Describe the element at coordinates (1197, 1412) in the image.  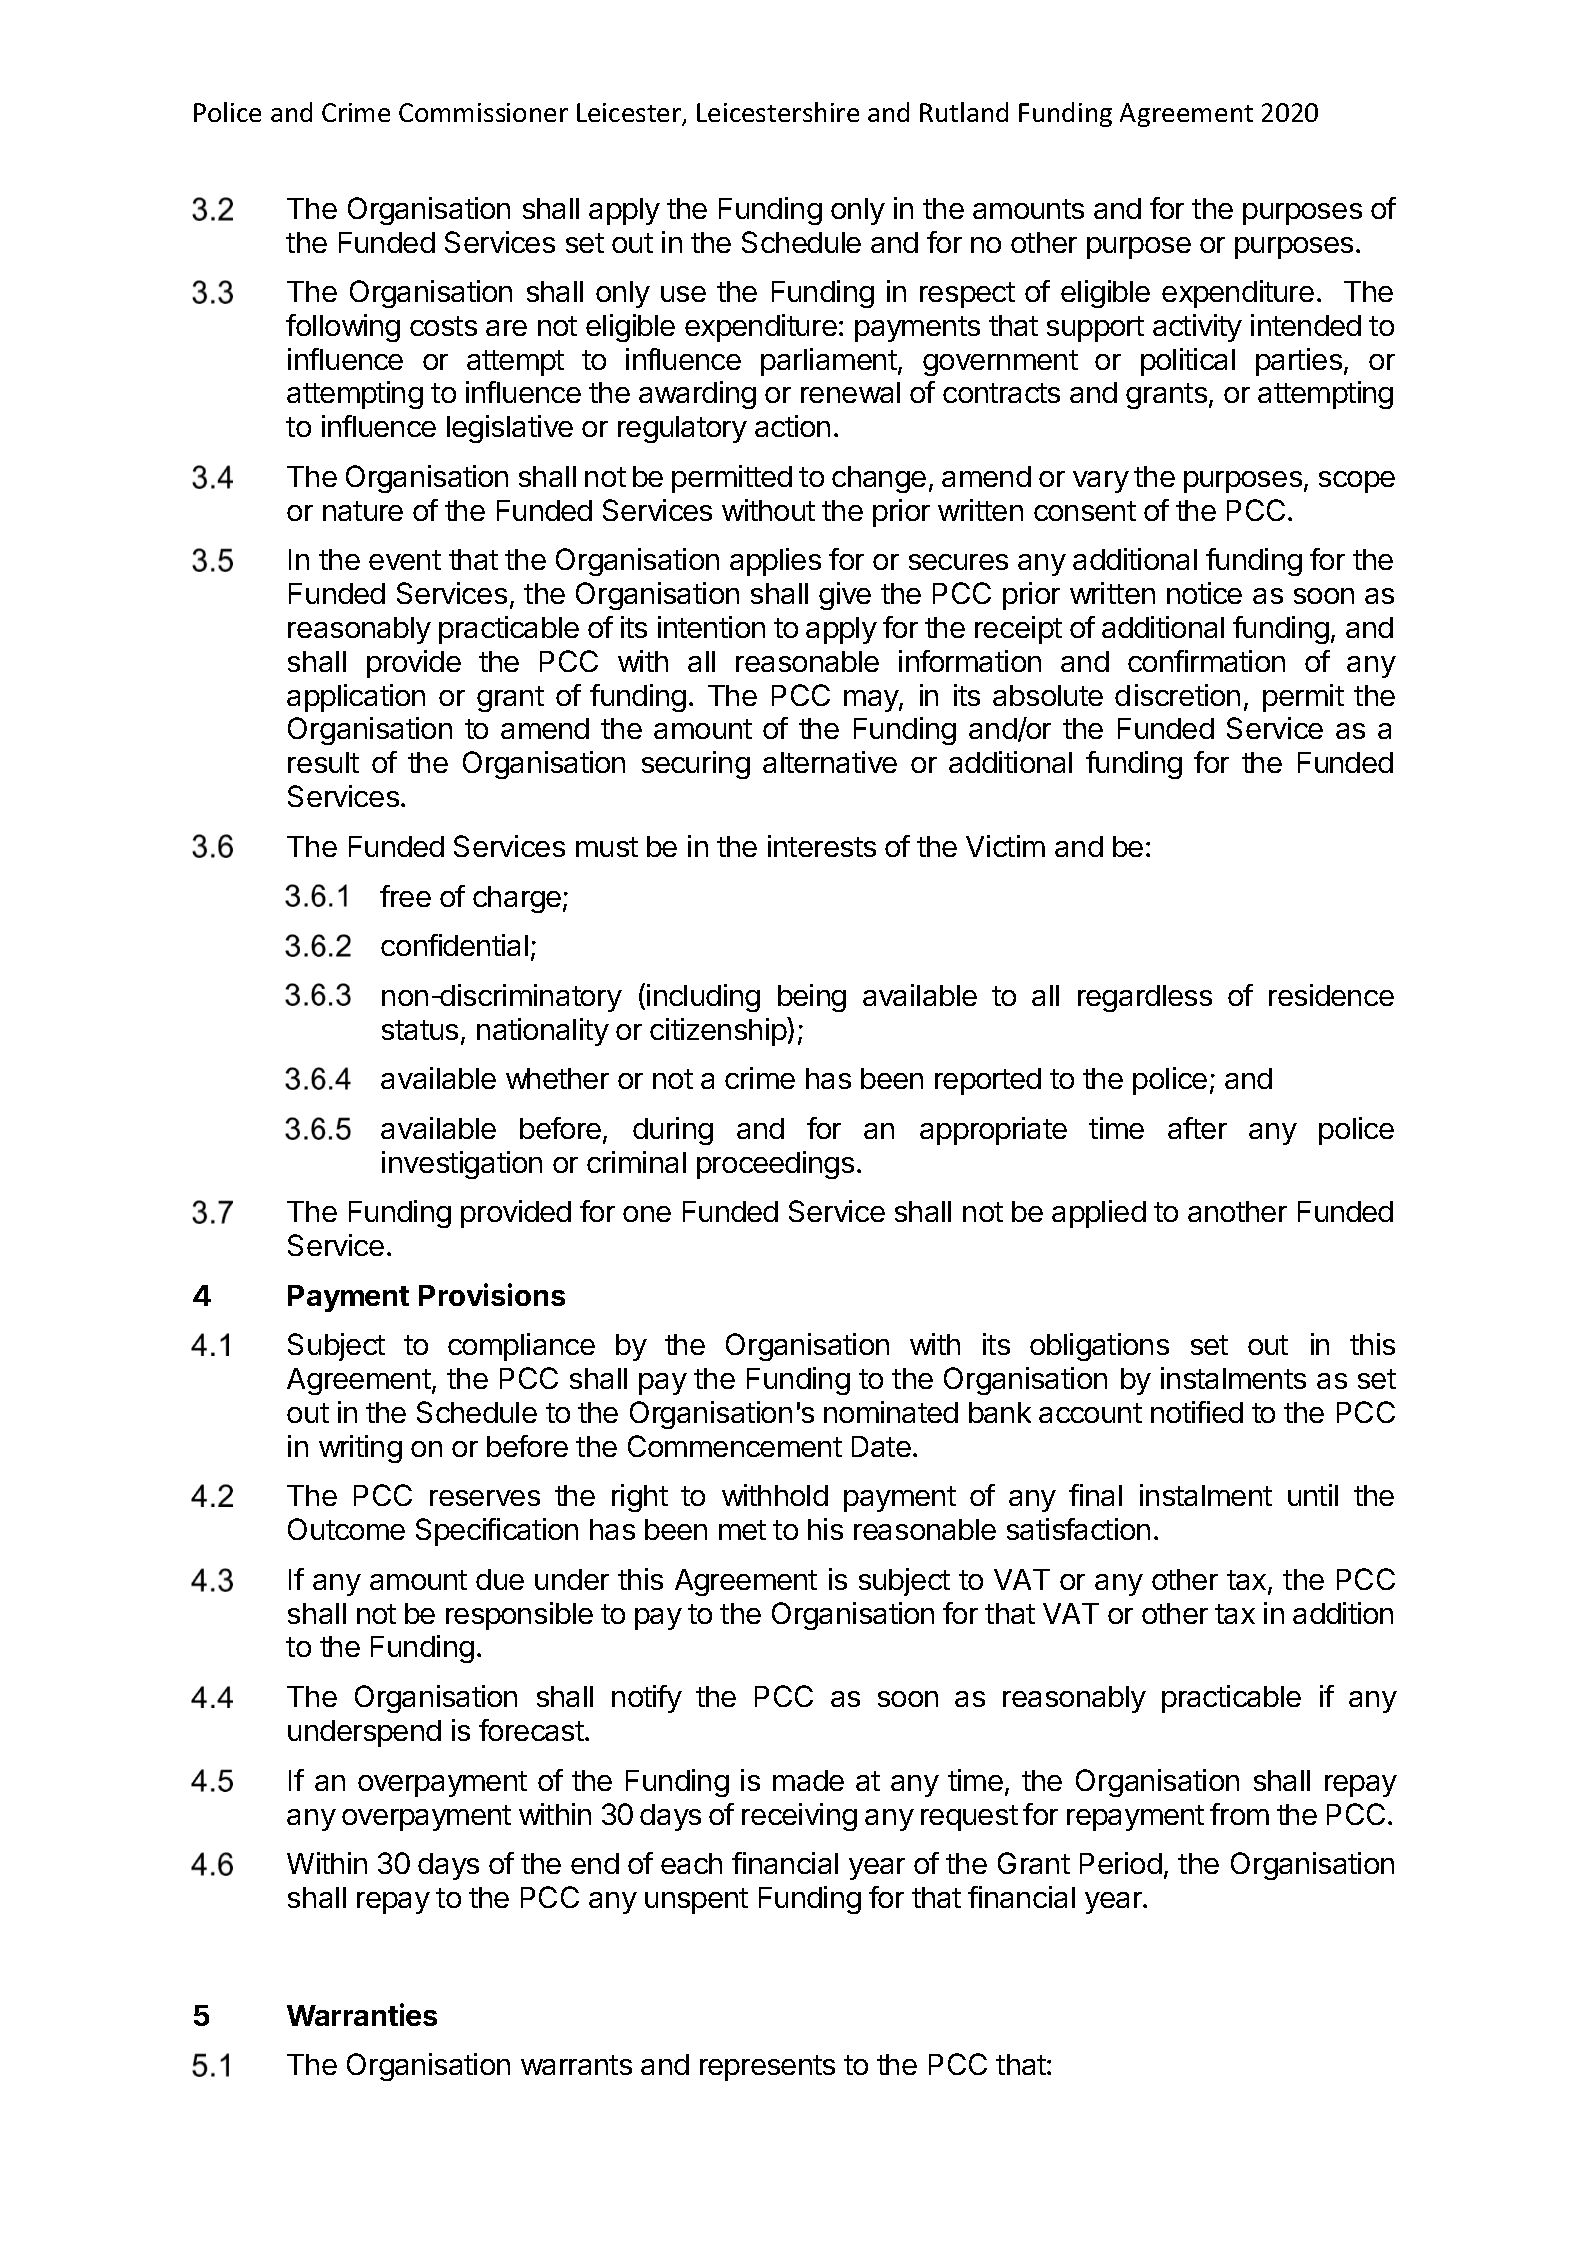
I see `notified` at that location.
